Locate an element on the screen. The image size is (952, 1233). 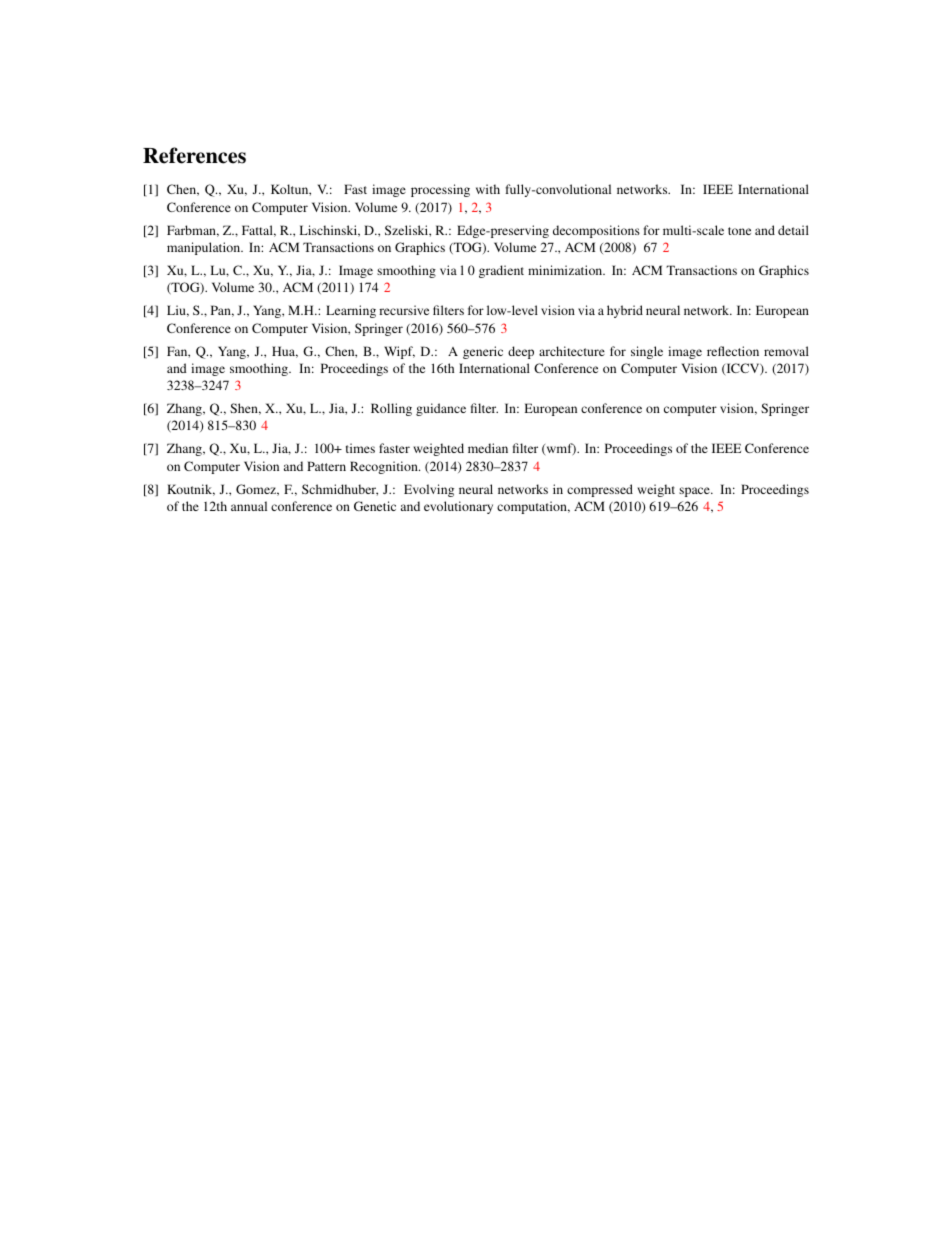
guidance is located at coordinates (441, 409).
